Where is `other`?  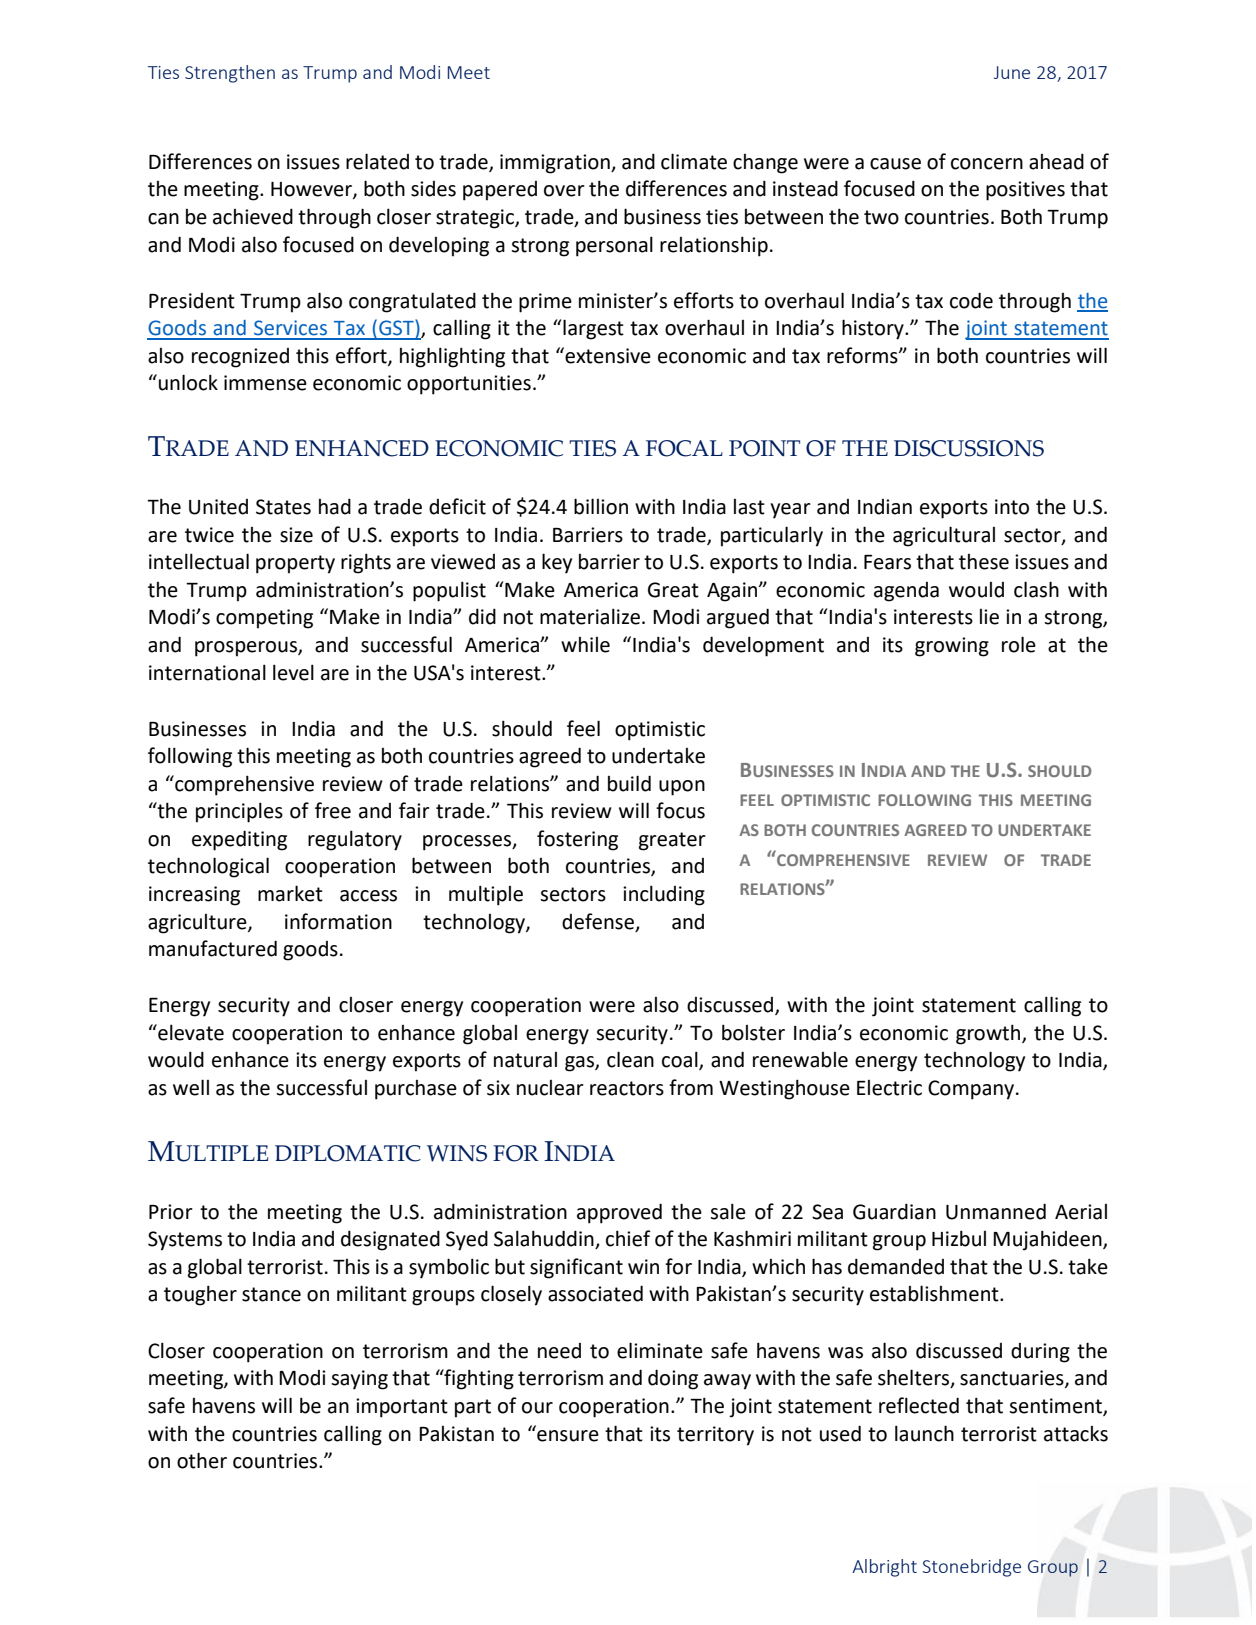 other is located at coordinates (202, 1460).
